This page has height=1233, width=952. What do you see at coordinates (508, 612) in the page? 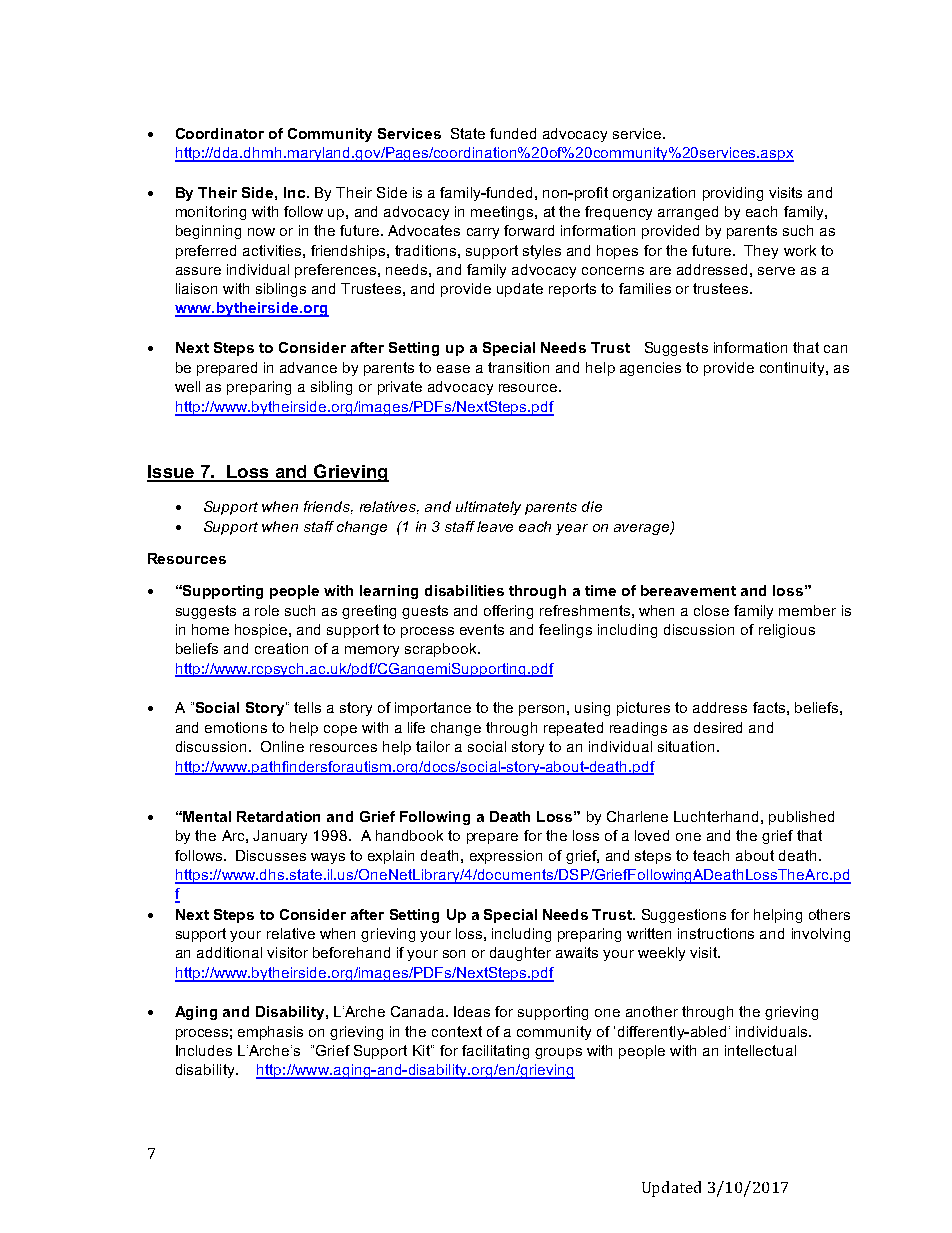
I see `offering` at bounding box center [508, 612].
